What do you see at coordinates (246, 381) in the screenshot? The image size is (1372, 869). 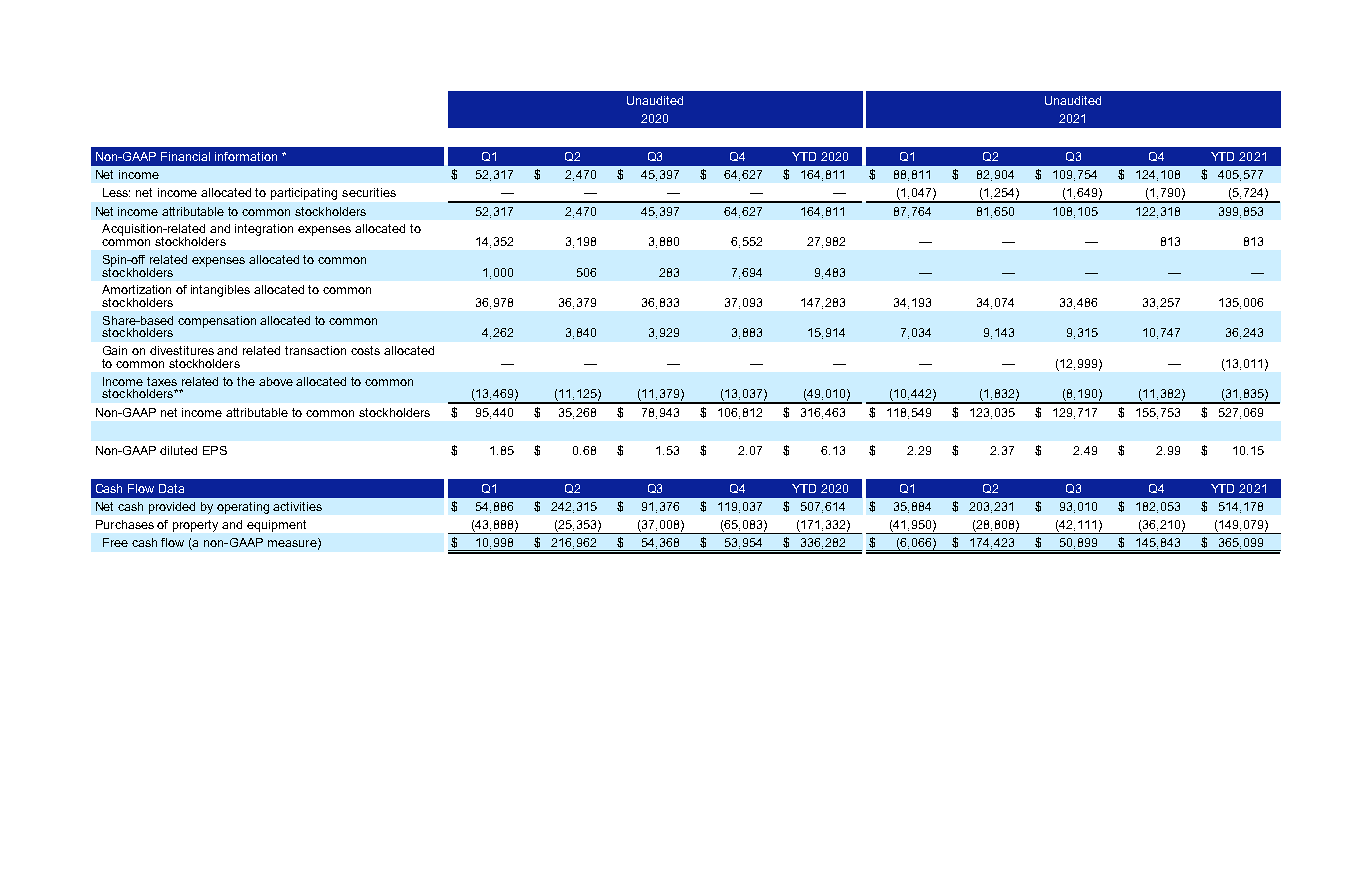 I see `the` at bounding box center [246, 381].
